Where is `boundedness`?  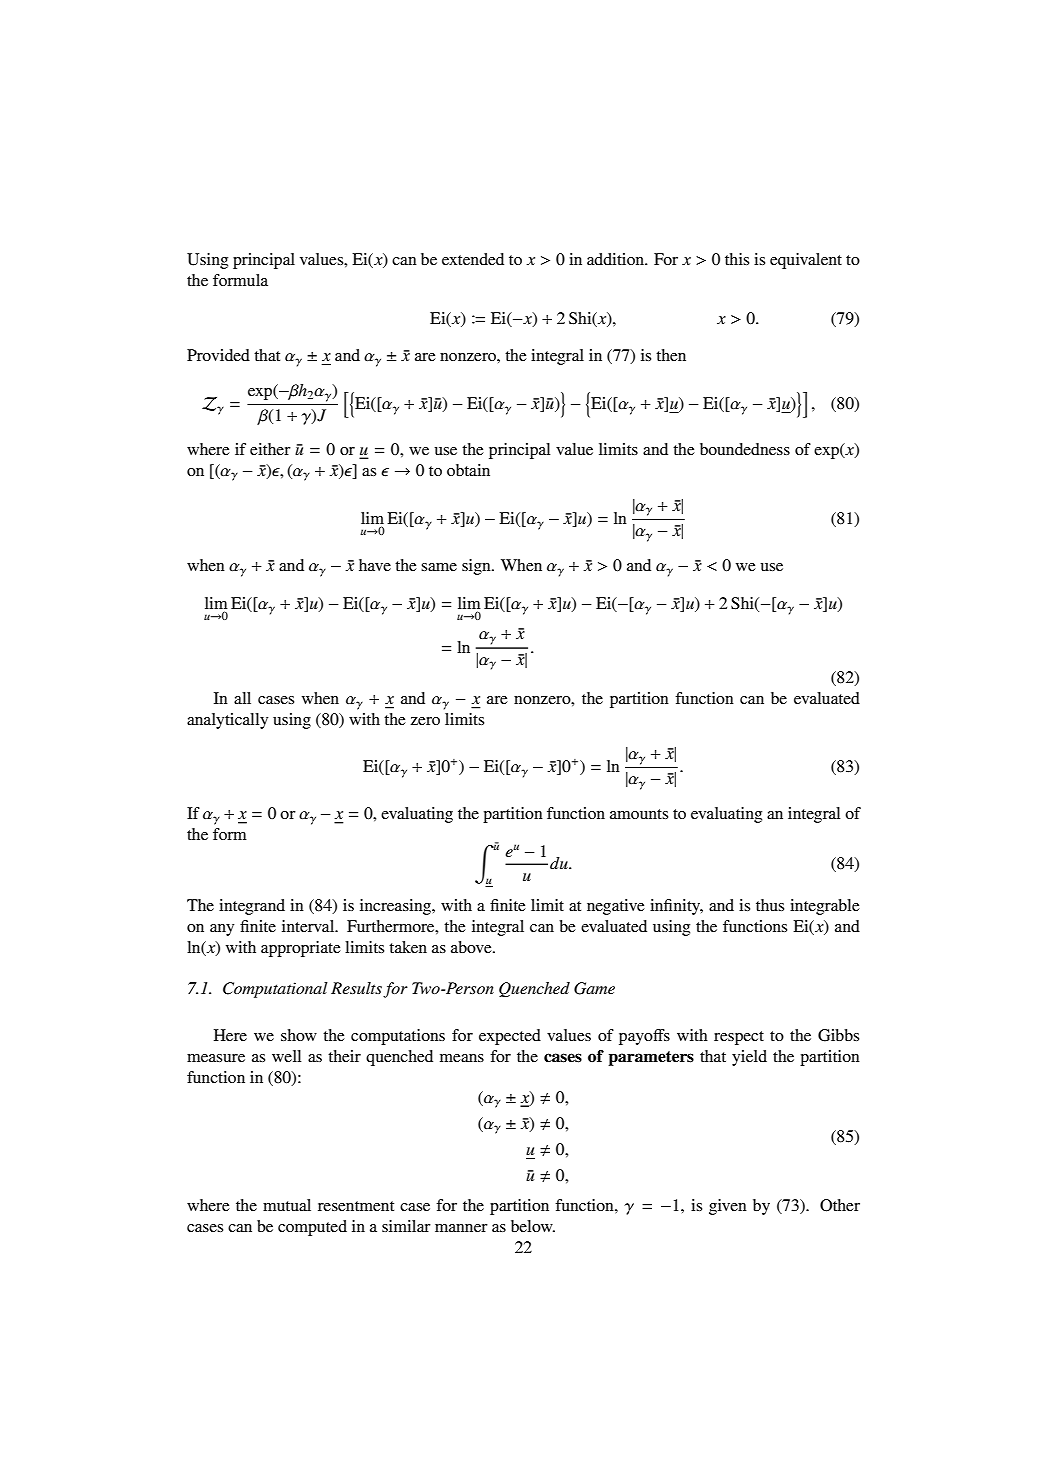
boundedness is located at coordinates (745, 449).
